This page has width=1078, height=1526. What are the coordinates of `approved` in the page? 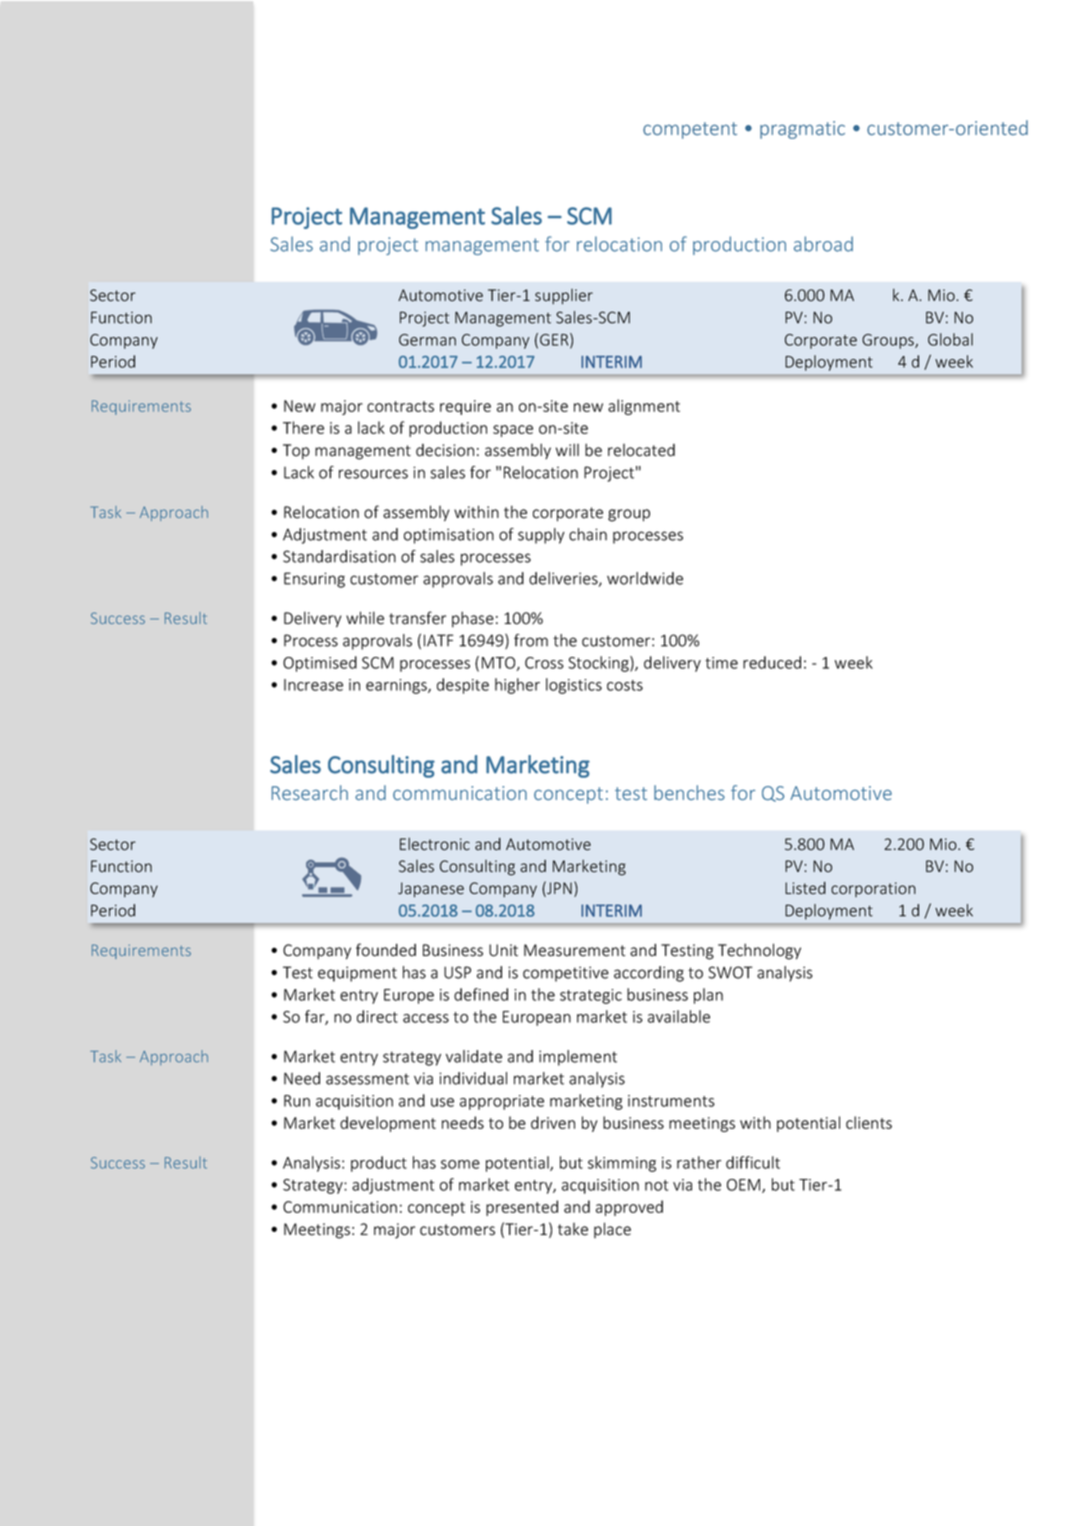 It's located at (629, 1208).
